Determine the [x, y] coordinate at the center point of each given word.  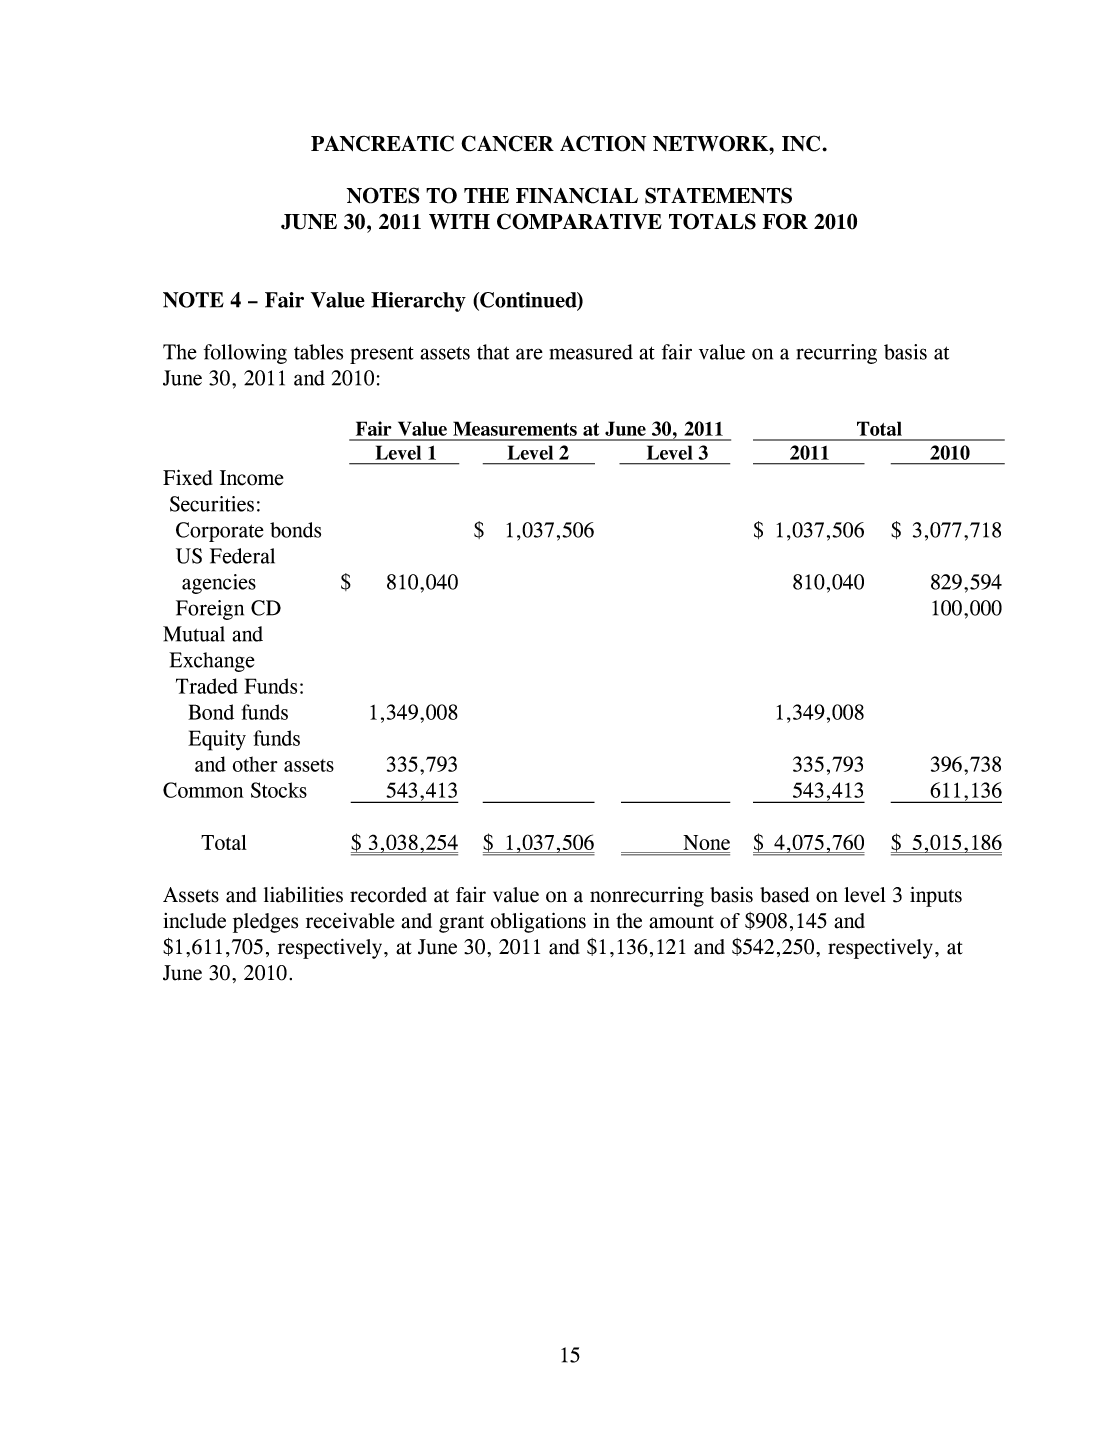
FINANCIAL [577, 195]
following [245, 354]
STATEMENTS [718, 195]
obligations [538, 922]
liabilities [303, 894]
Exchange [212, 662]
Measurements [515, 428]
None [705, 844]
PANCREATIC [382, 143]
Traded [207, 686]
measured [591, 352]
